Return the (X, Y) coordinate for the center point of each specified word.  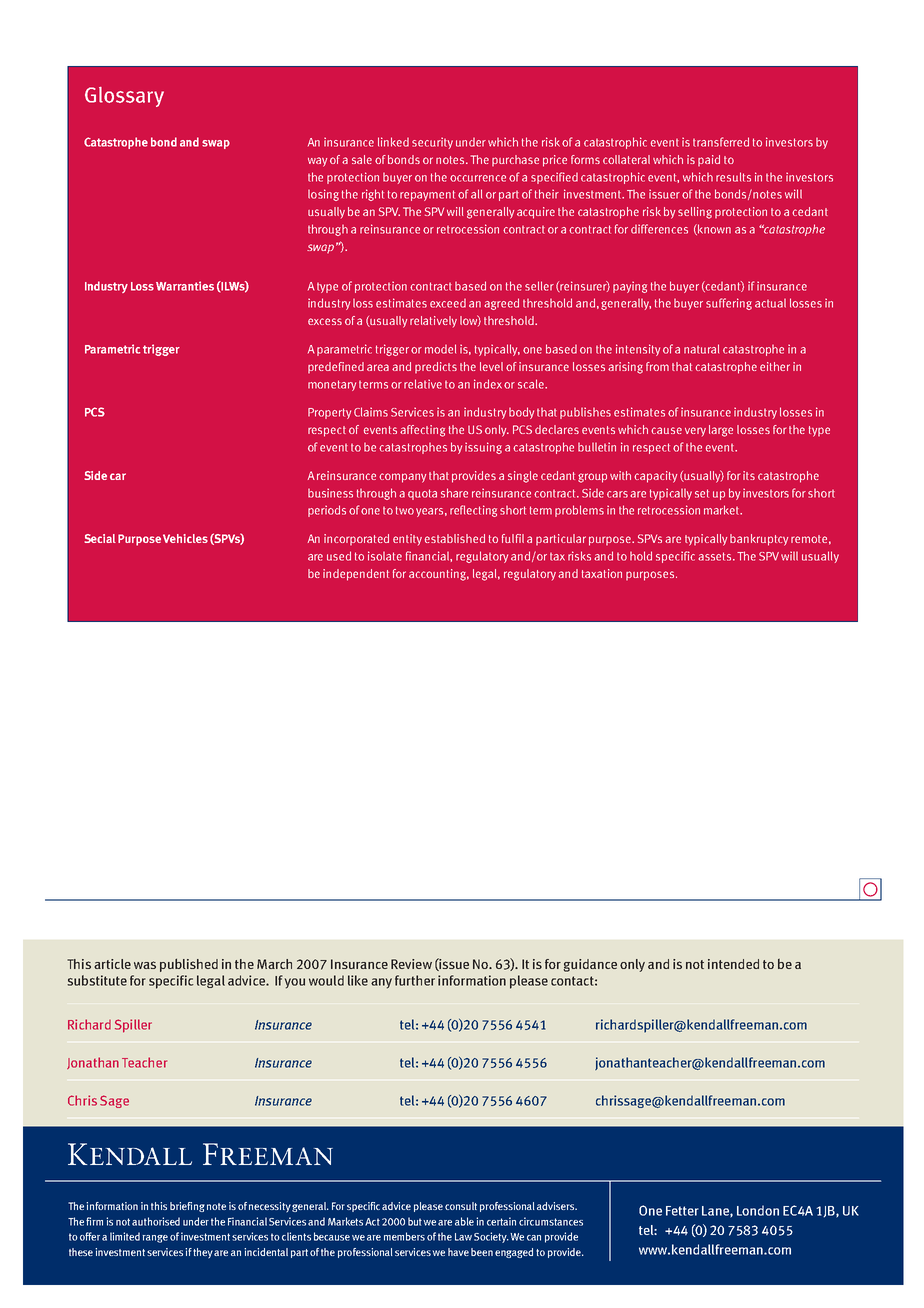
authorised (156, 1221)
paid (709, 160)
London (758, 1210)
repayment (427, 195)
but (416, 1221)
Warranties (185, 286)
